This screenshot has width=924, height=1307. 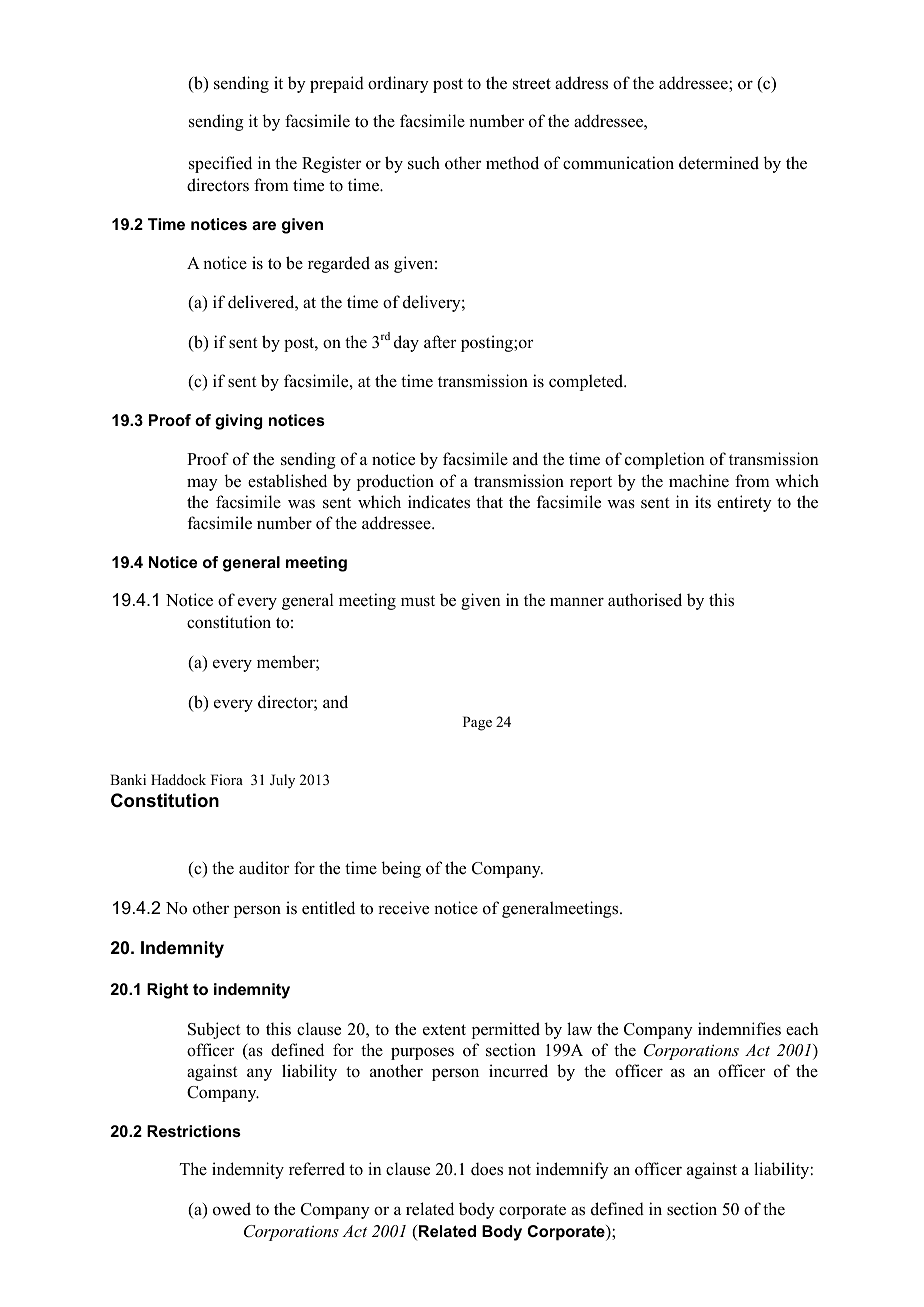 I want to click on does, so click(x=487, y=1169).
